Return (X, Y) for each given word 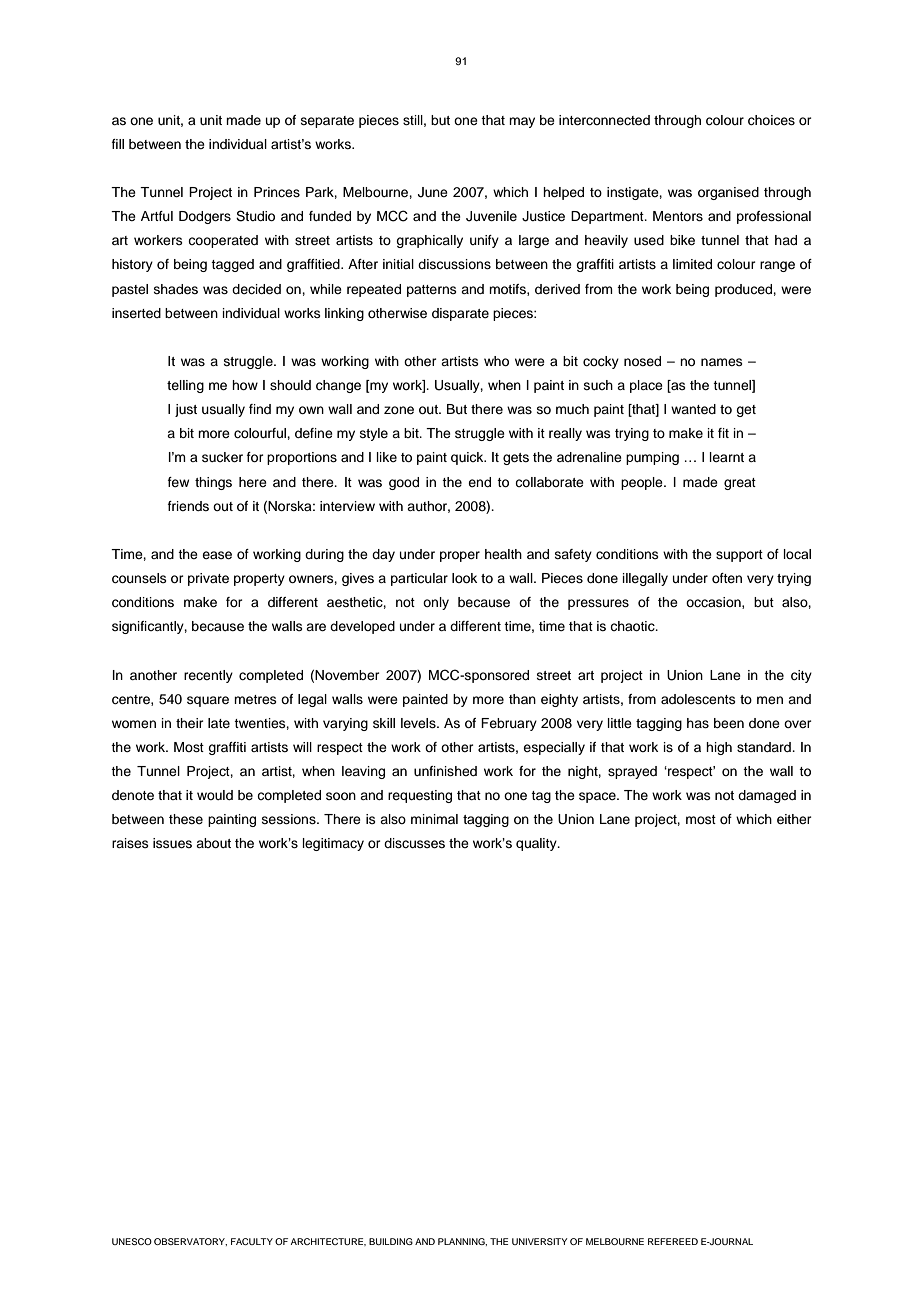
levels (419, 723)
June (433, 192)
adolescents (698, 699)
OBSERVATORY (190, 1242)
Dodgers (205, 217)
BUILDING (391, 1241)
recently (208, 676)
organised (728, 193)
